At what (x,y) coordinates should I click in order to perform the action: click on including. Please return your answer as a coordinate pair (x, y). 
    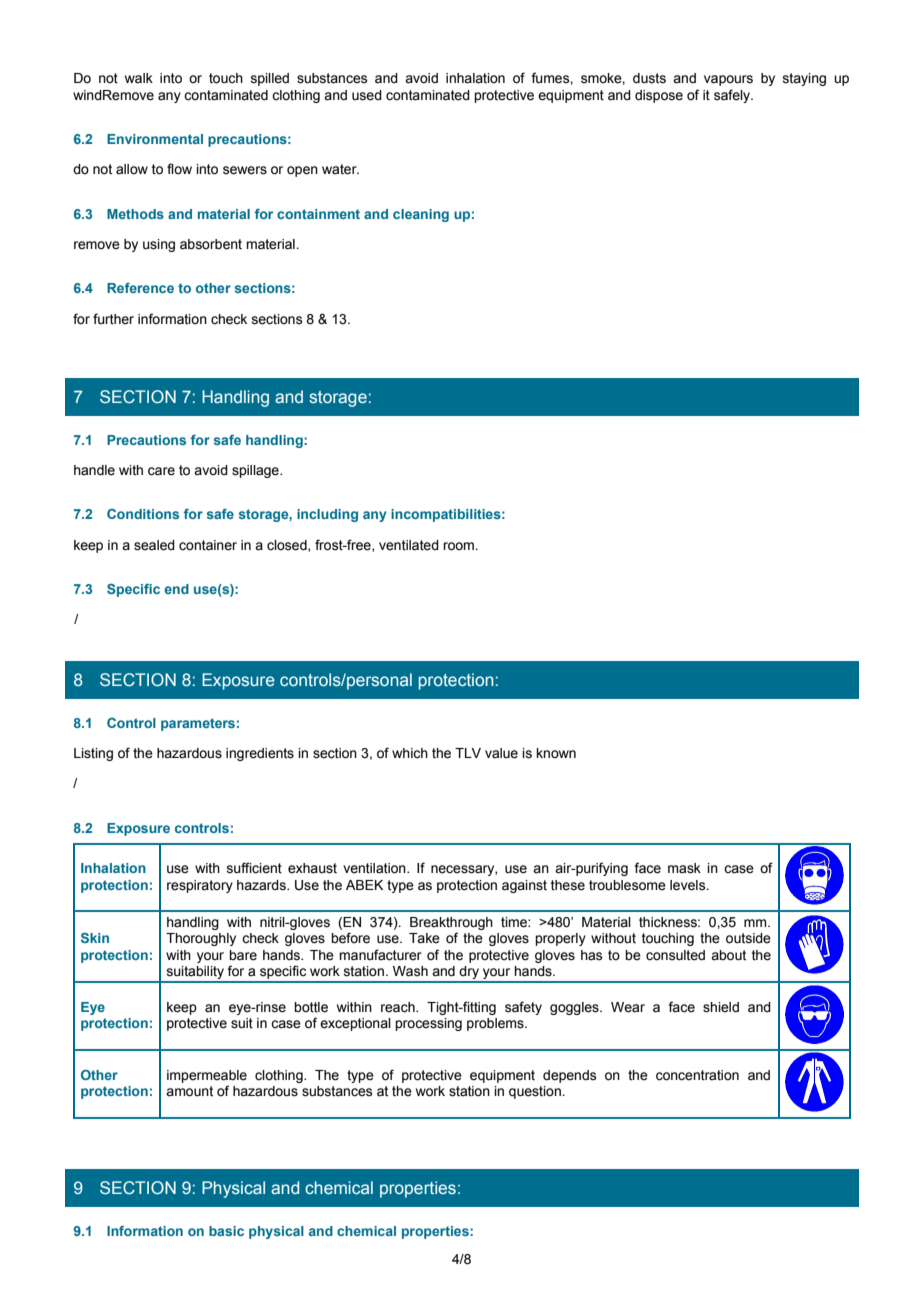
    Looking at the image, I should click on (327, 515).
